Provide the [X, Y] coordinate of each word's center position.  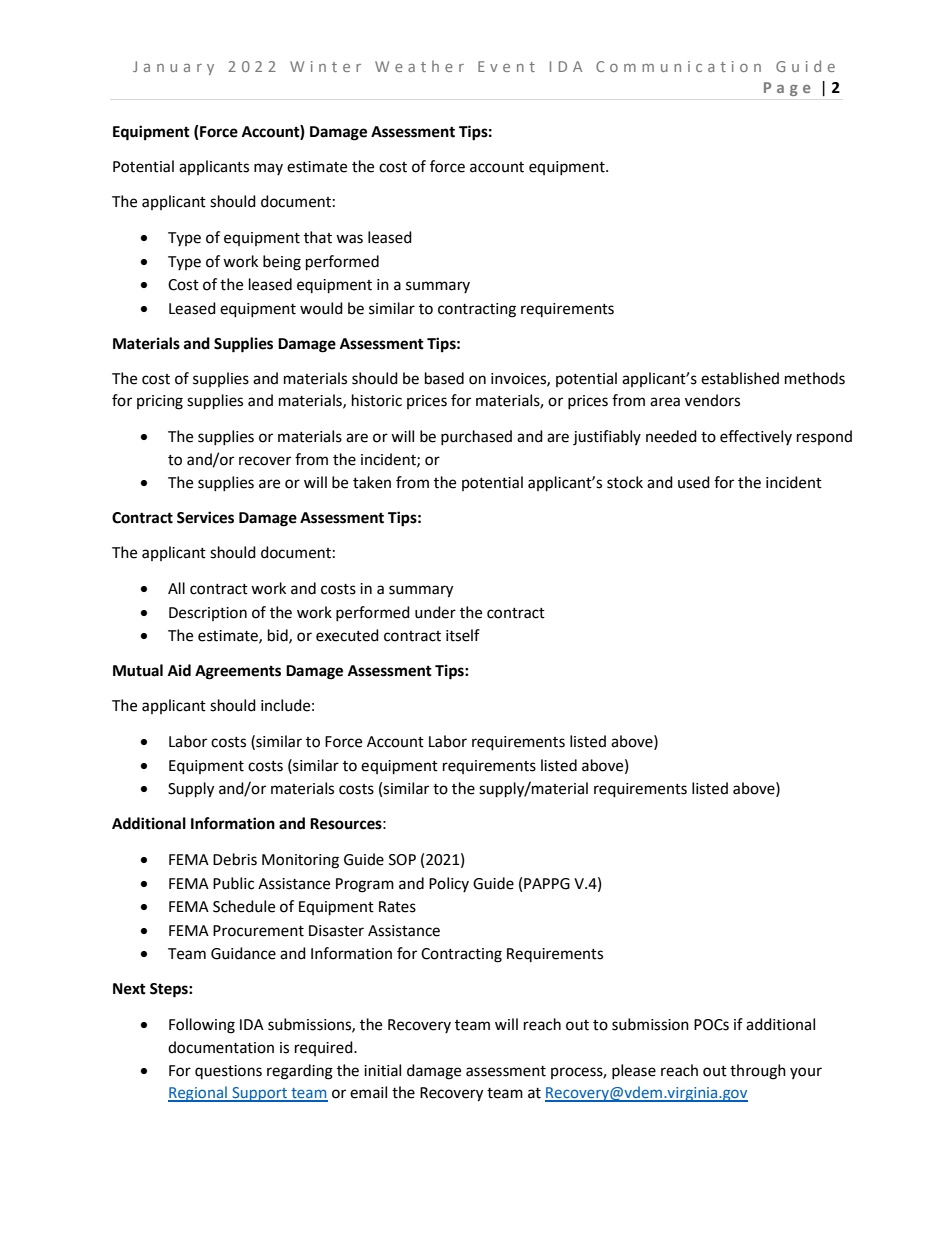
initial [382, 1070]
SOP [402, 860]
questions [228, 1072]
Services [205, 517]
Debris [235, 859]
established [740, 378]
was [349, 239]
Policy [449, 884]
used [694, 482]
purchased [476, 437]
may [268, 169]
